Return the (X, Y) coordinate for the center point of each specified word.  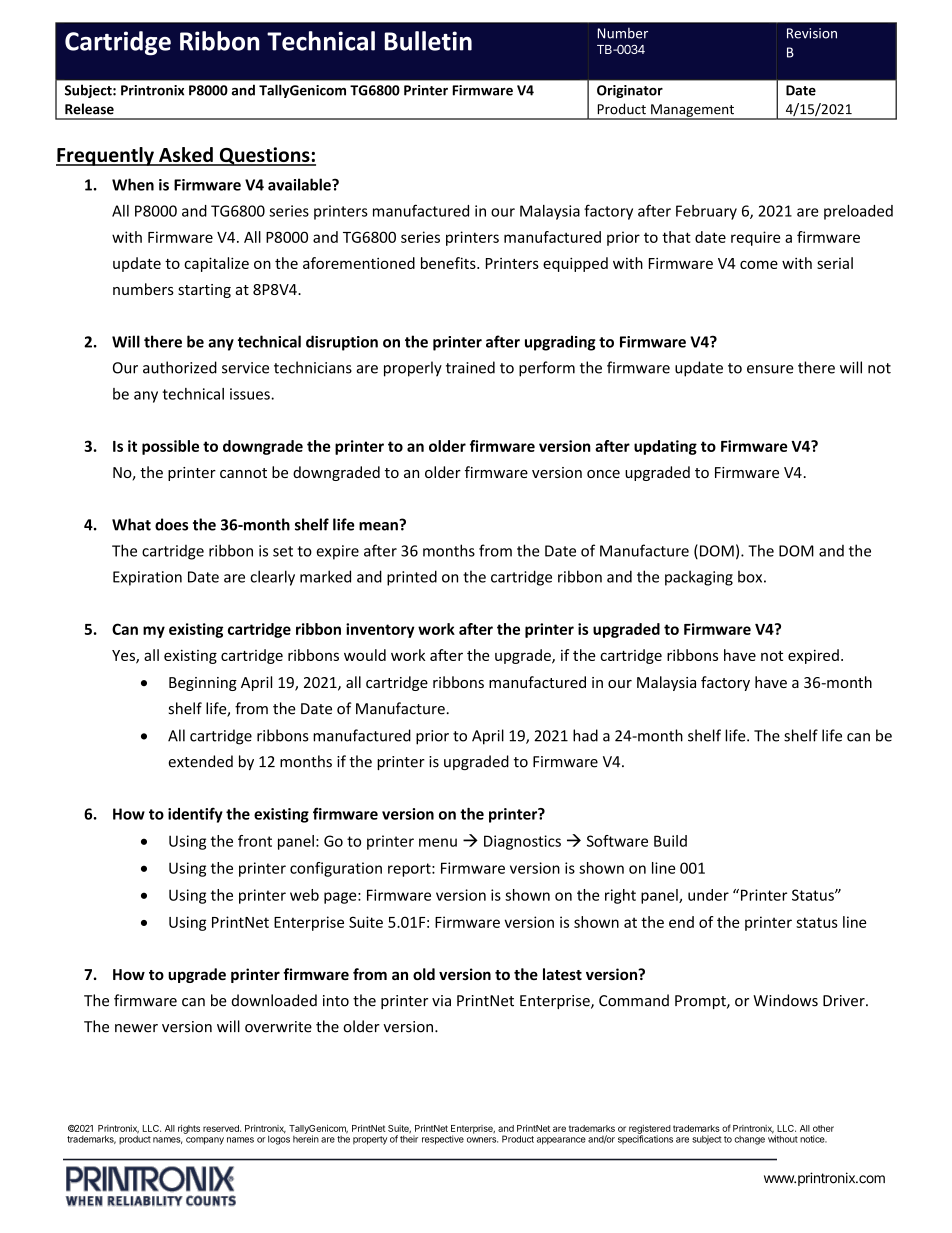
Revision (812, 33)
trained (470, 367)
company (205, 1141)
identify (195, 815)
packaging (699, 578)
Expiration (147, 578)
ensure (770, 369)
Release (89, 109)
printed (412, 578)
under (708, 895)
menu (438, 842)
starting (204, 291)
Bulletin (428, 41)
